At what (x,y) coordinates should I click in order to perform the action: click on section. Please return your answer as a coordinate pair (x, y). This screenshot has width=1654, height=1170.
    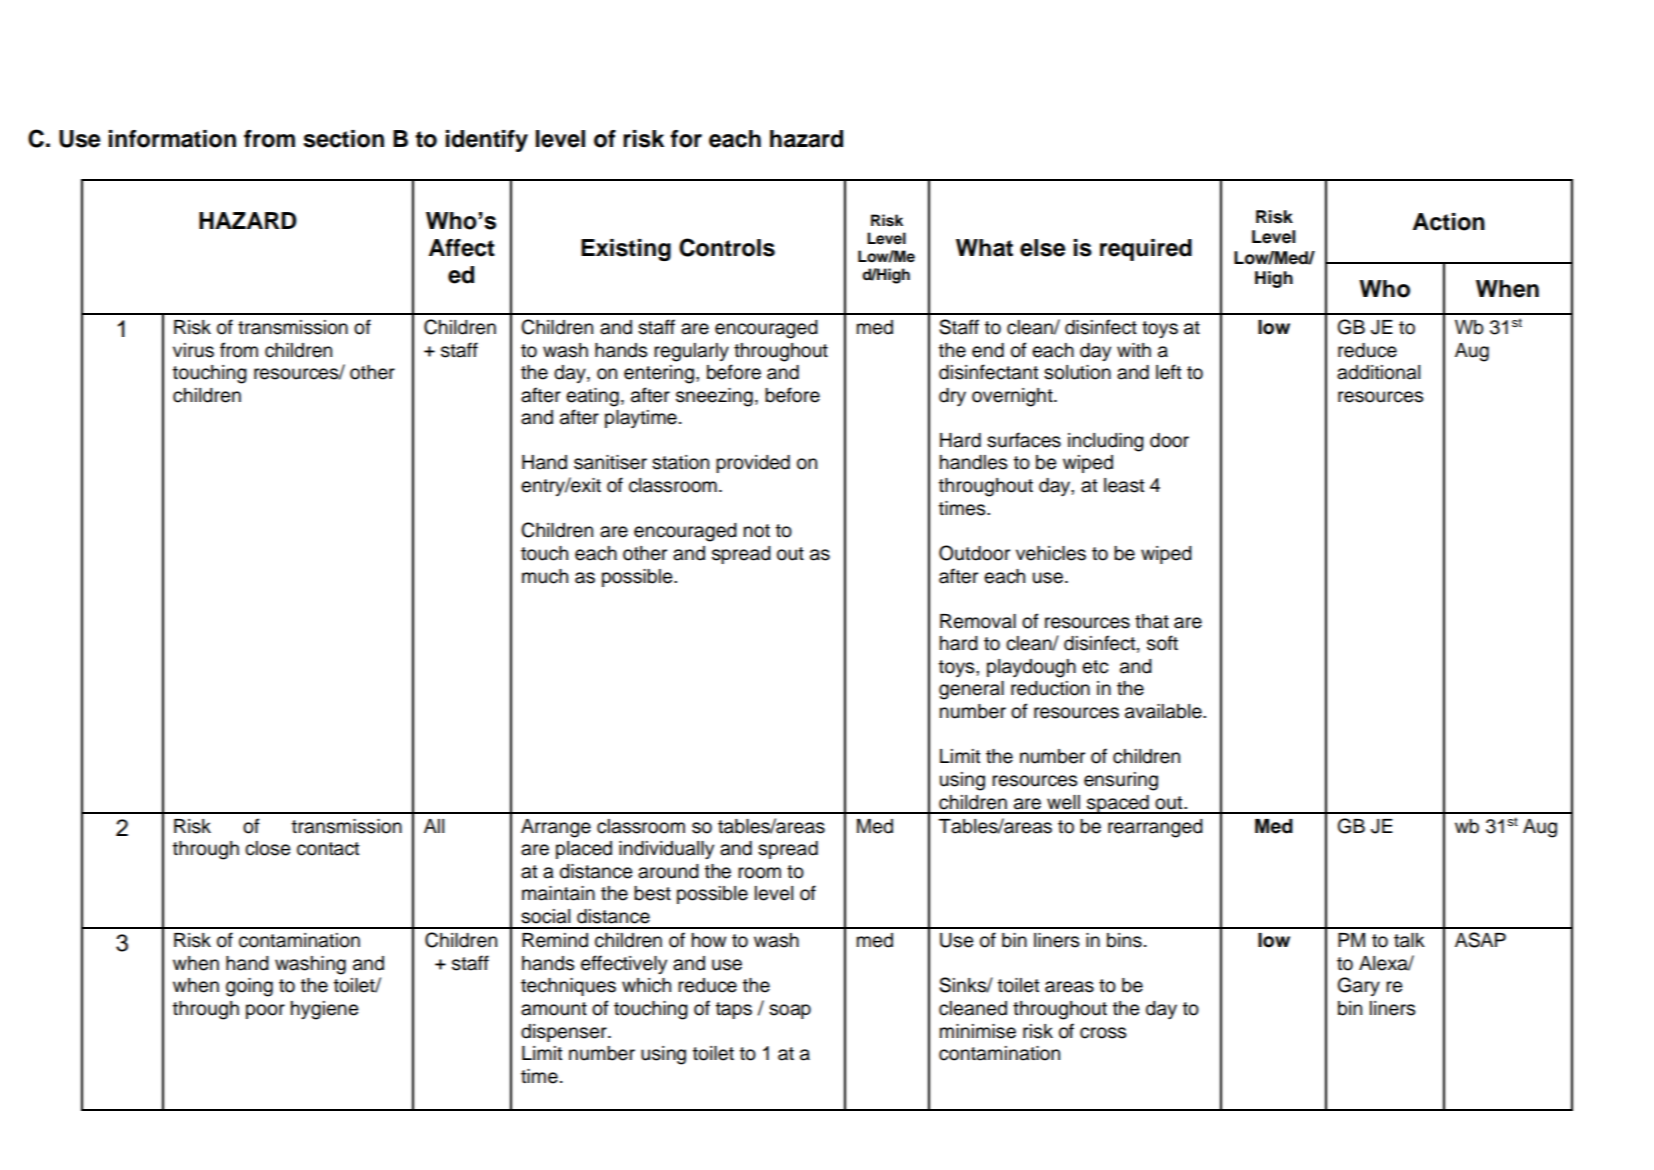
    Looking at the image, I should click on (344, 139).
